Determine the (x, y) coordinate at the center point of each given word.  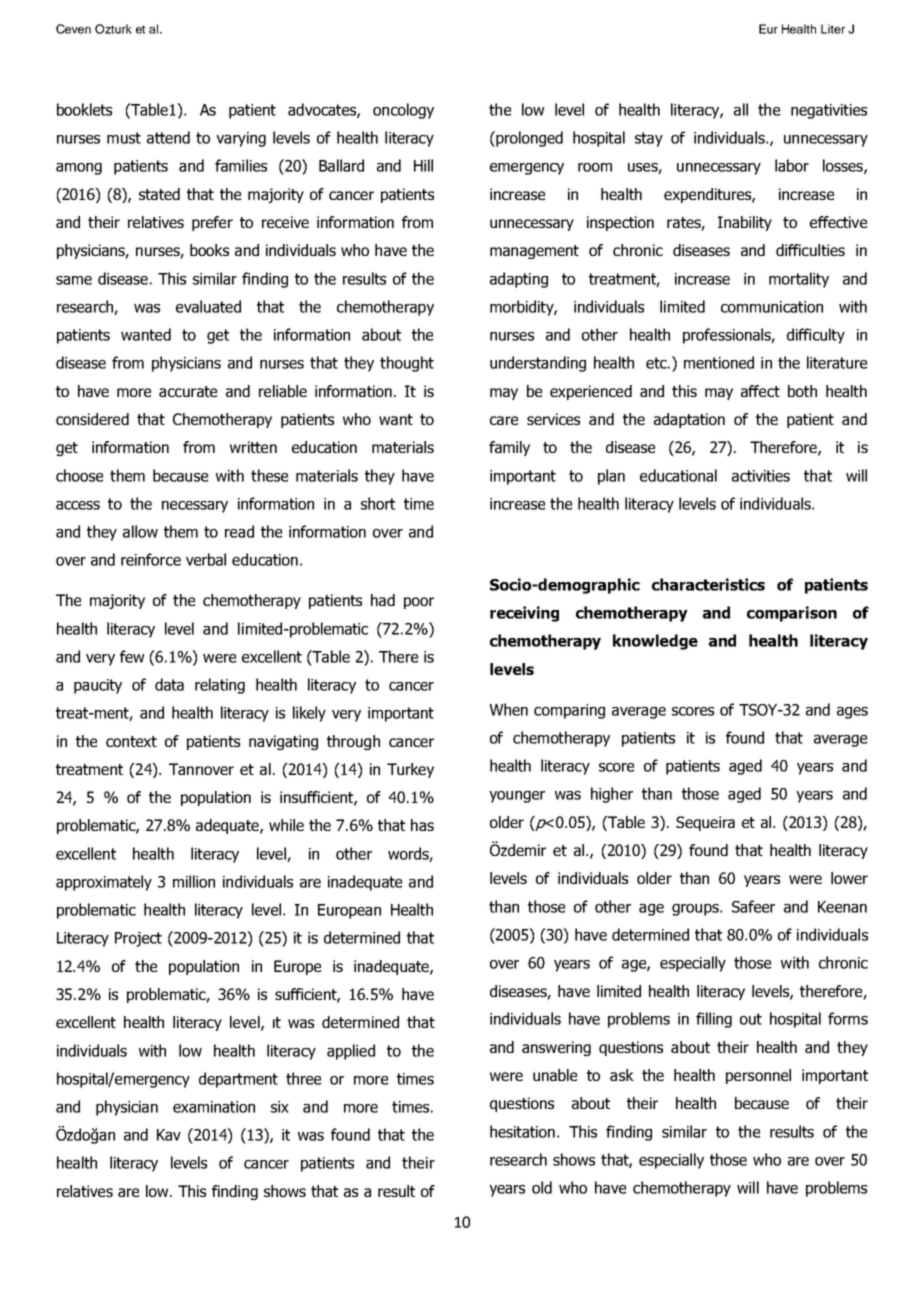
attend (168, 137)
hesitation (522, 1131)
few (132, 656)
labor (792, 165)
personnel (758, 1076)
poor (419, 603)
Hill (423, 165)
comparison (792, 614)
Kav (169, 1135)
